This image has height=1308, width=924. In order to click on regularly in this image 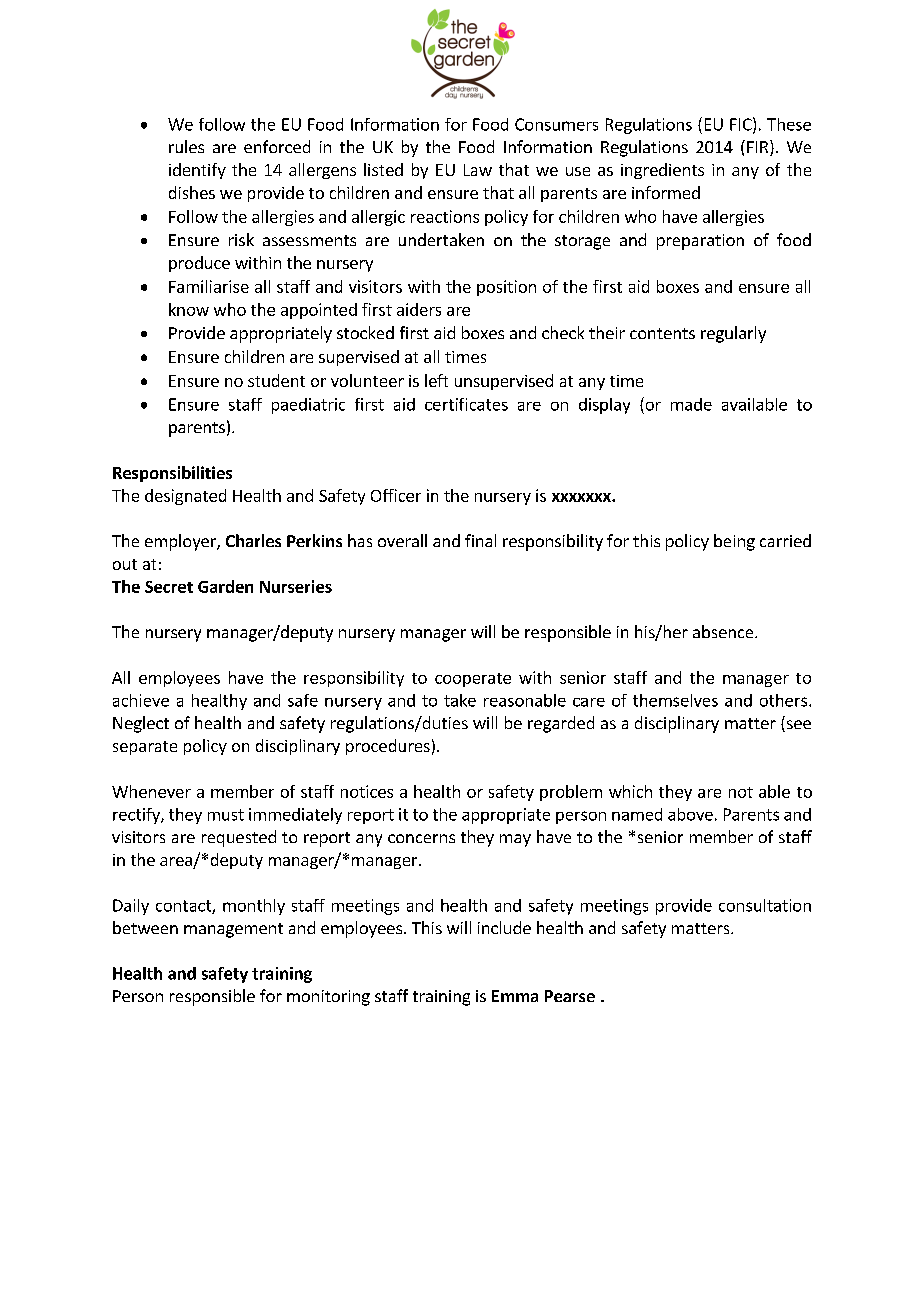, I will do `click(733, 334)`.
